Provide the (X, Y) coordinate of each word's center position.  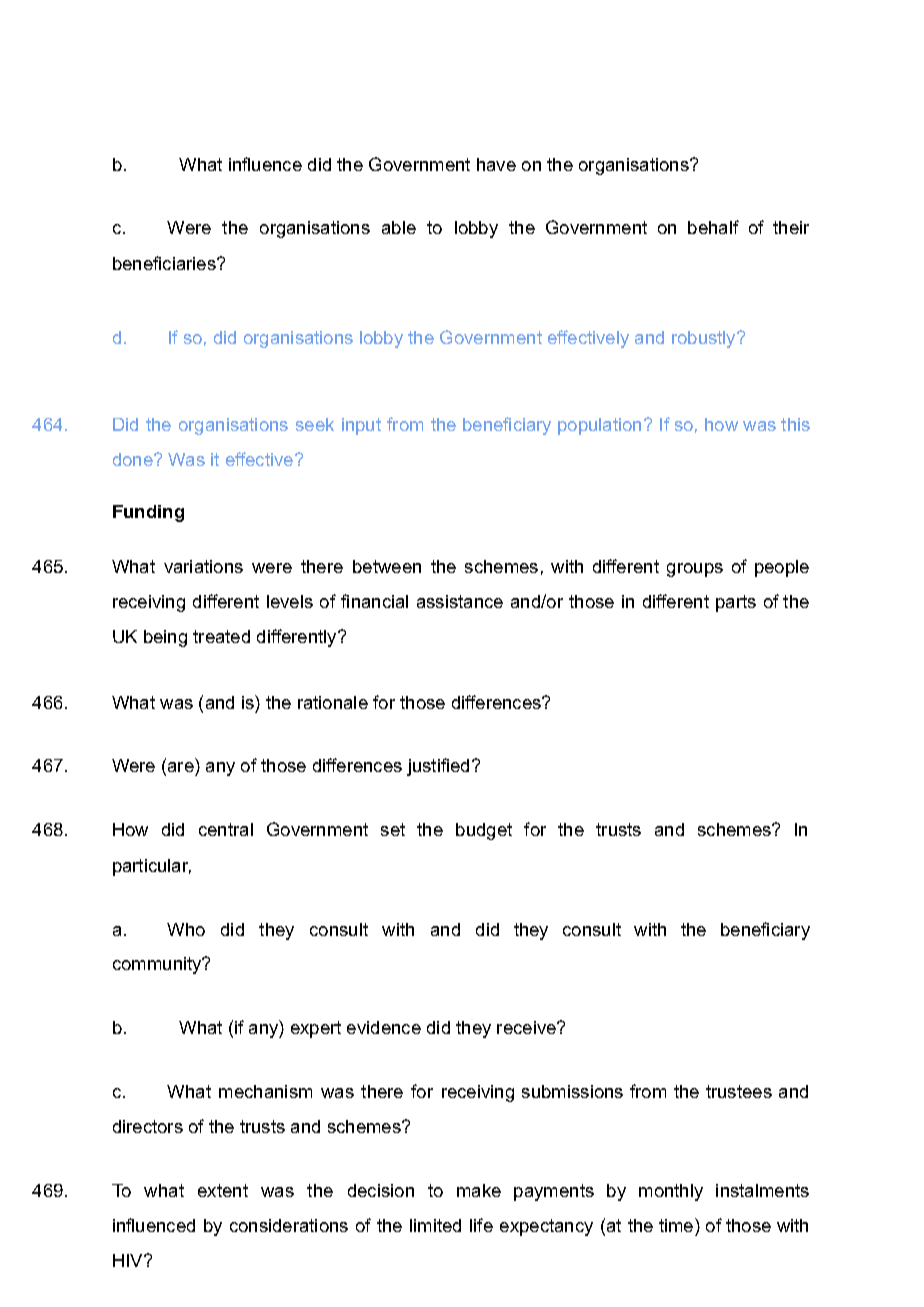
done (134, 459)
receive (527, 1027)
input (361, 426)
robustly (705, 339)
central (226, 829)
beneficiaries (165, 263)
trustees (739, 1091)
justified (438, 767)
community (158, 965)
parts (736, 603)
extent (223, 1190)
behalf (713, 227)
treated (221, 636)
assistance (460, 601)
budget (484, 831)
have (496, 164)
